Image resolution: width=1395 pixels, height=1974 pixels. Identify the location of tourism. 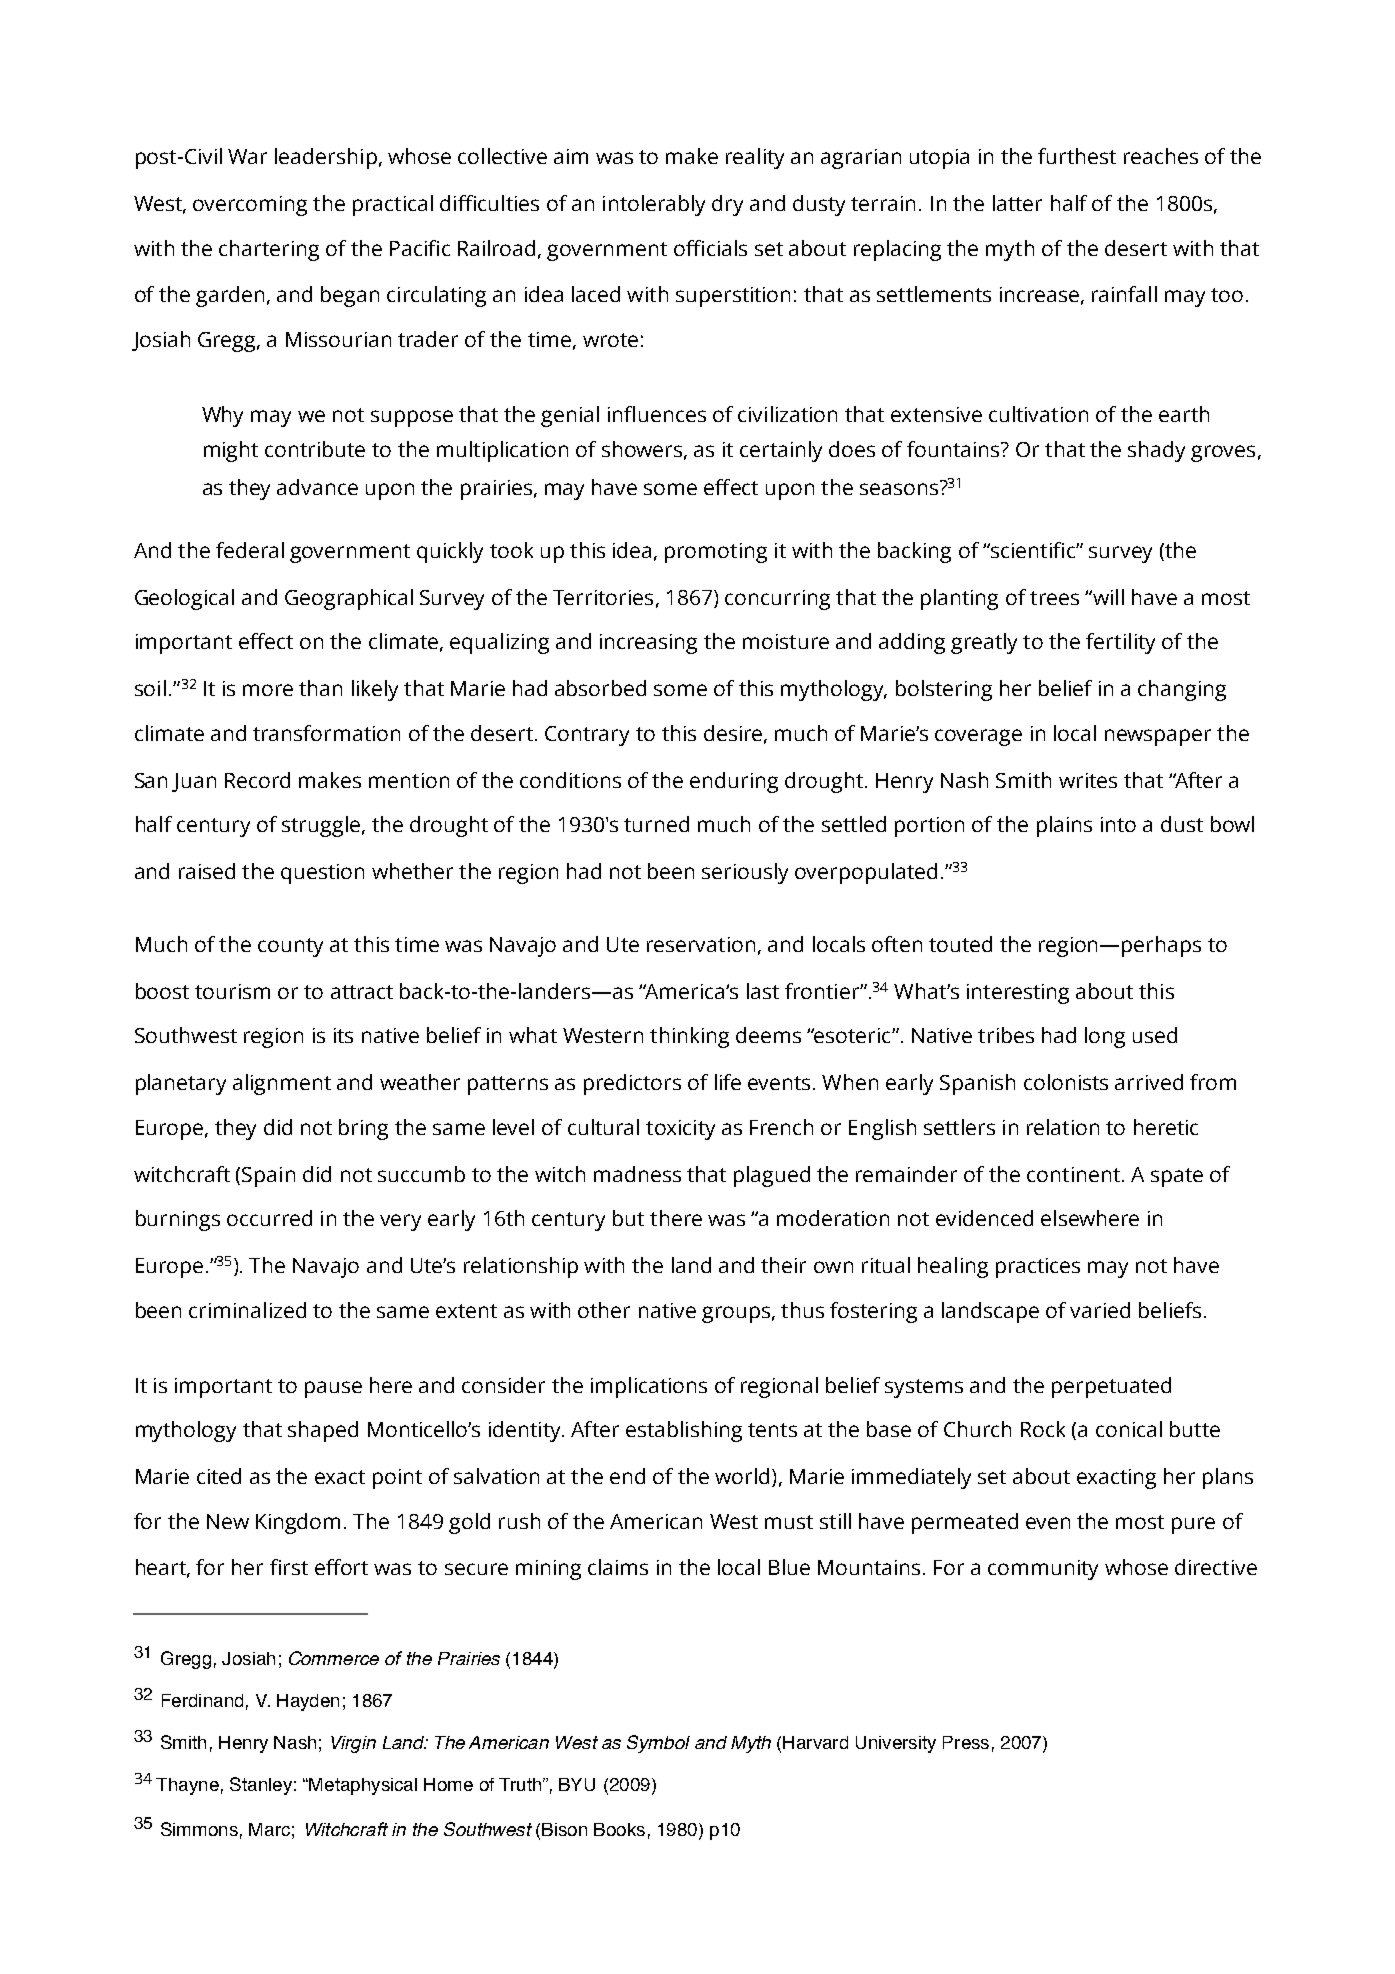
(232, 991).
